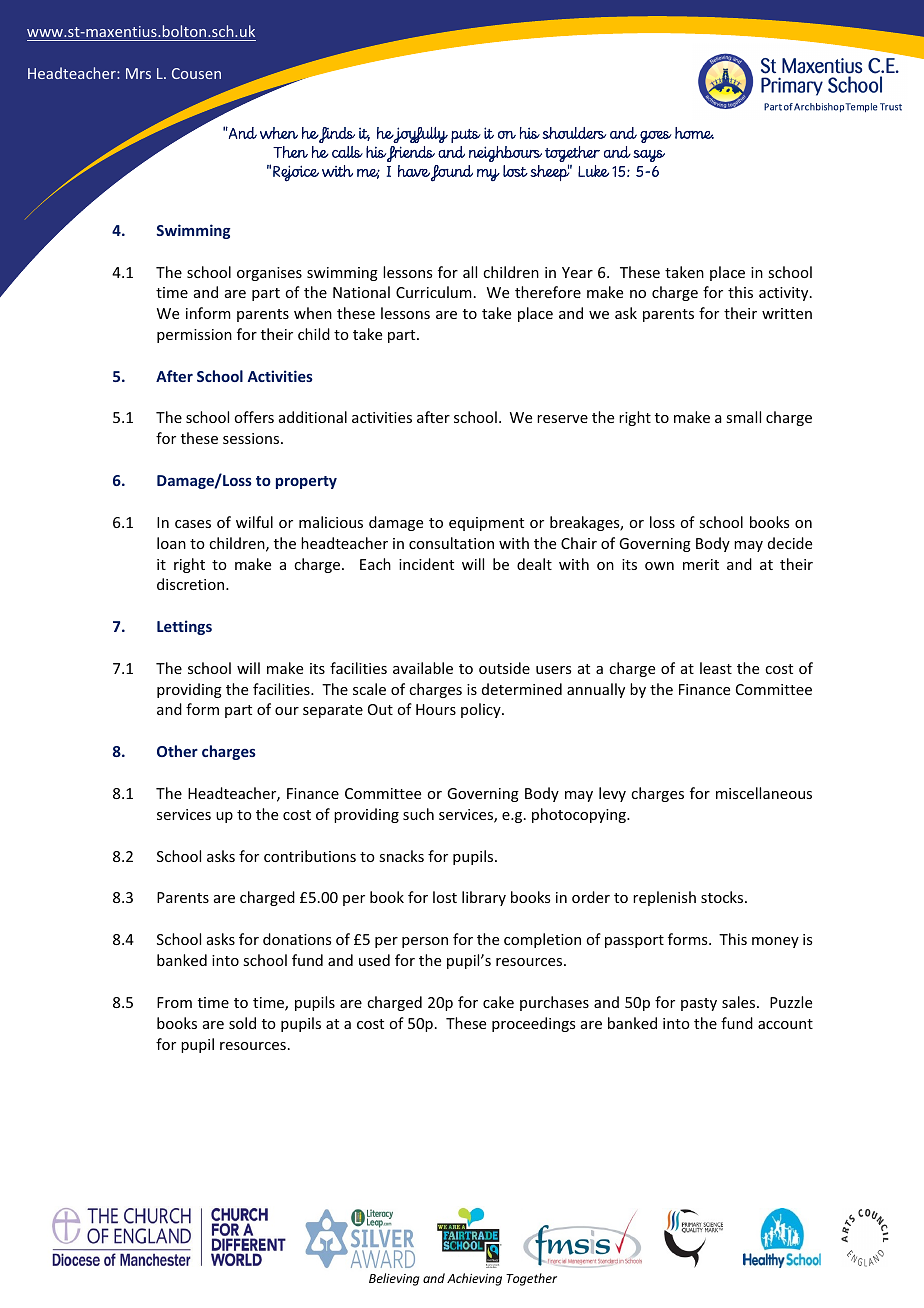  Describe the element at coordinates (699, 1004) in the screenshot. I see `pasty` at that location.
